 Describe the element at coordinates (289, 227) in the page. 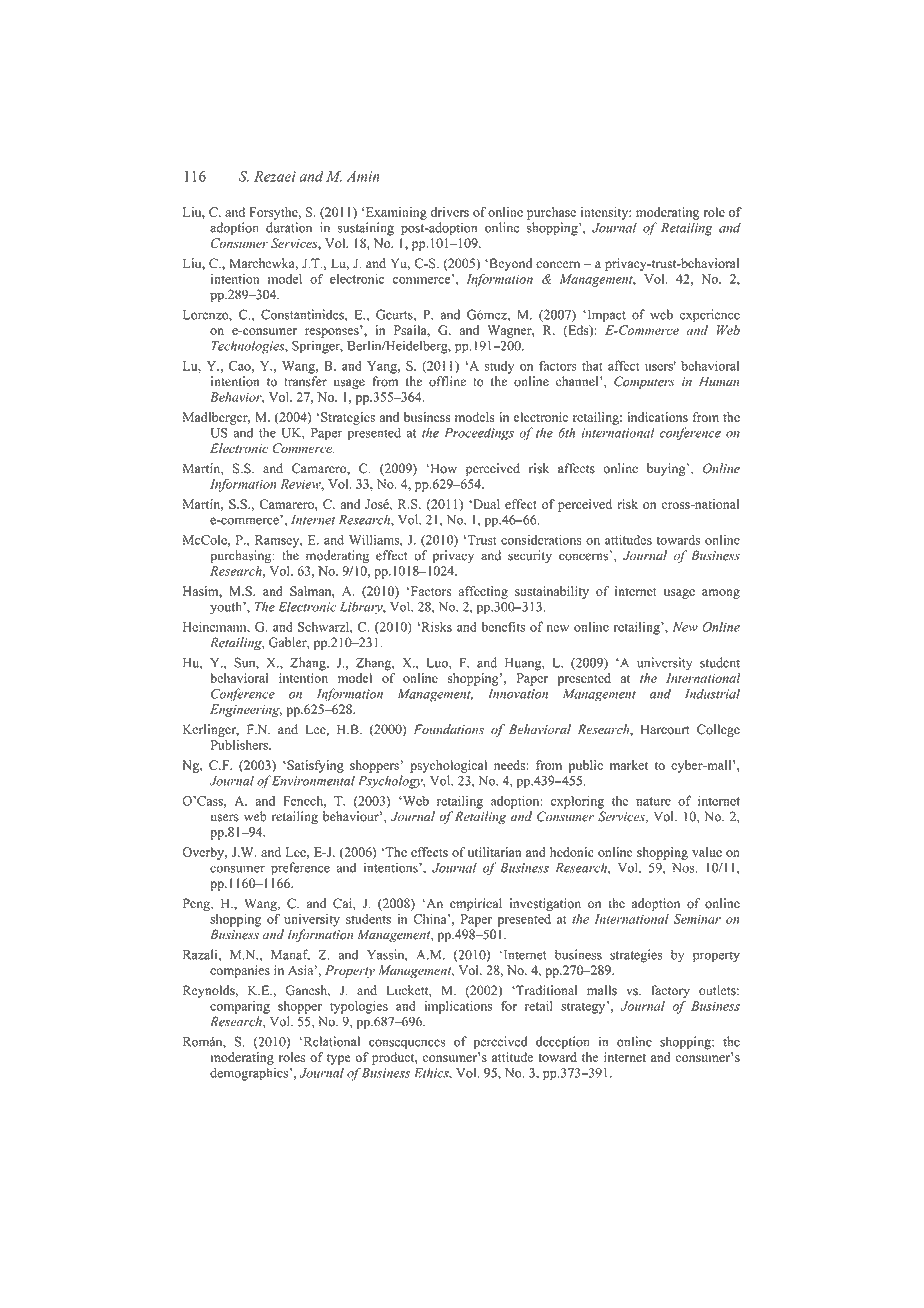

I see `duration` at that location.
